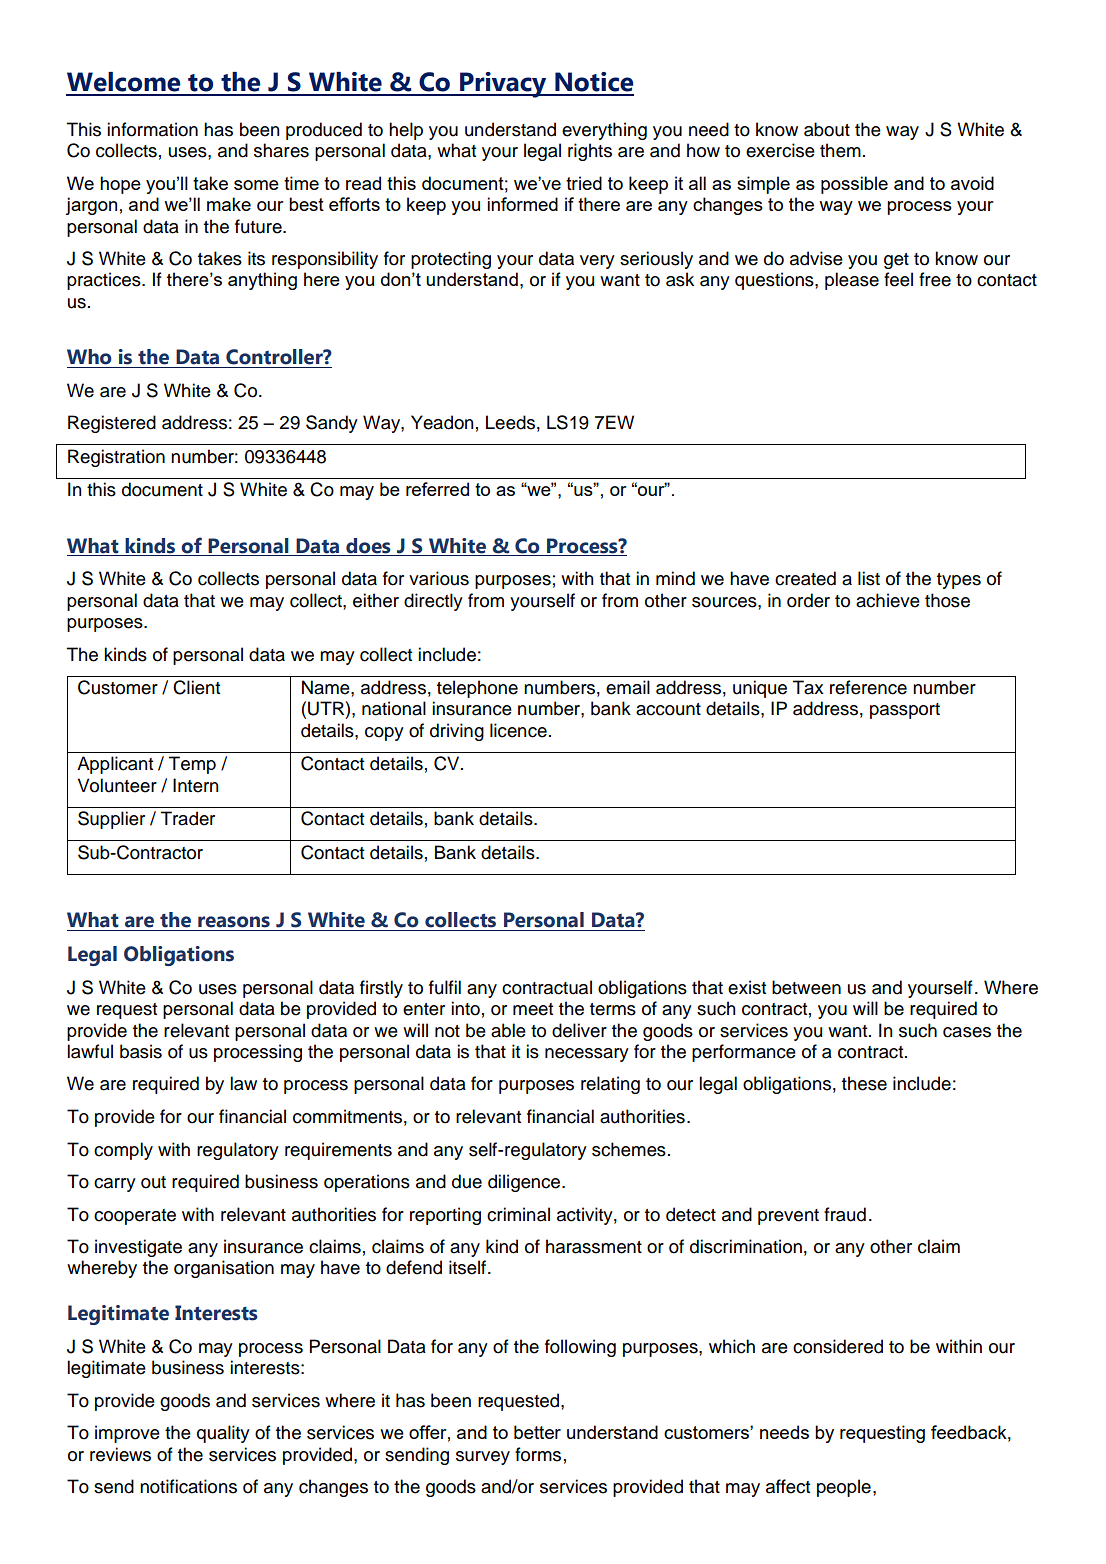 The height and width of the screenshot is (1564, 1106). What do you see at coordinates (510, 422) in the screenshot?
I see `Leeds` at bounding box center [510, 422].
